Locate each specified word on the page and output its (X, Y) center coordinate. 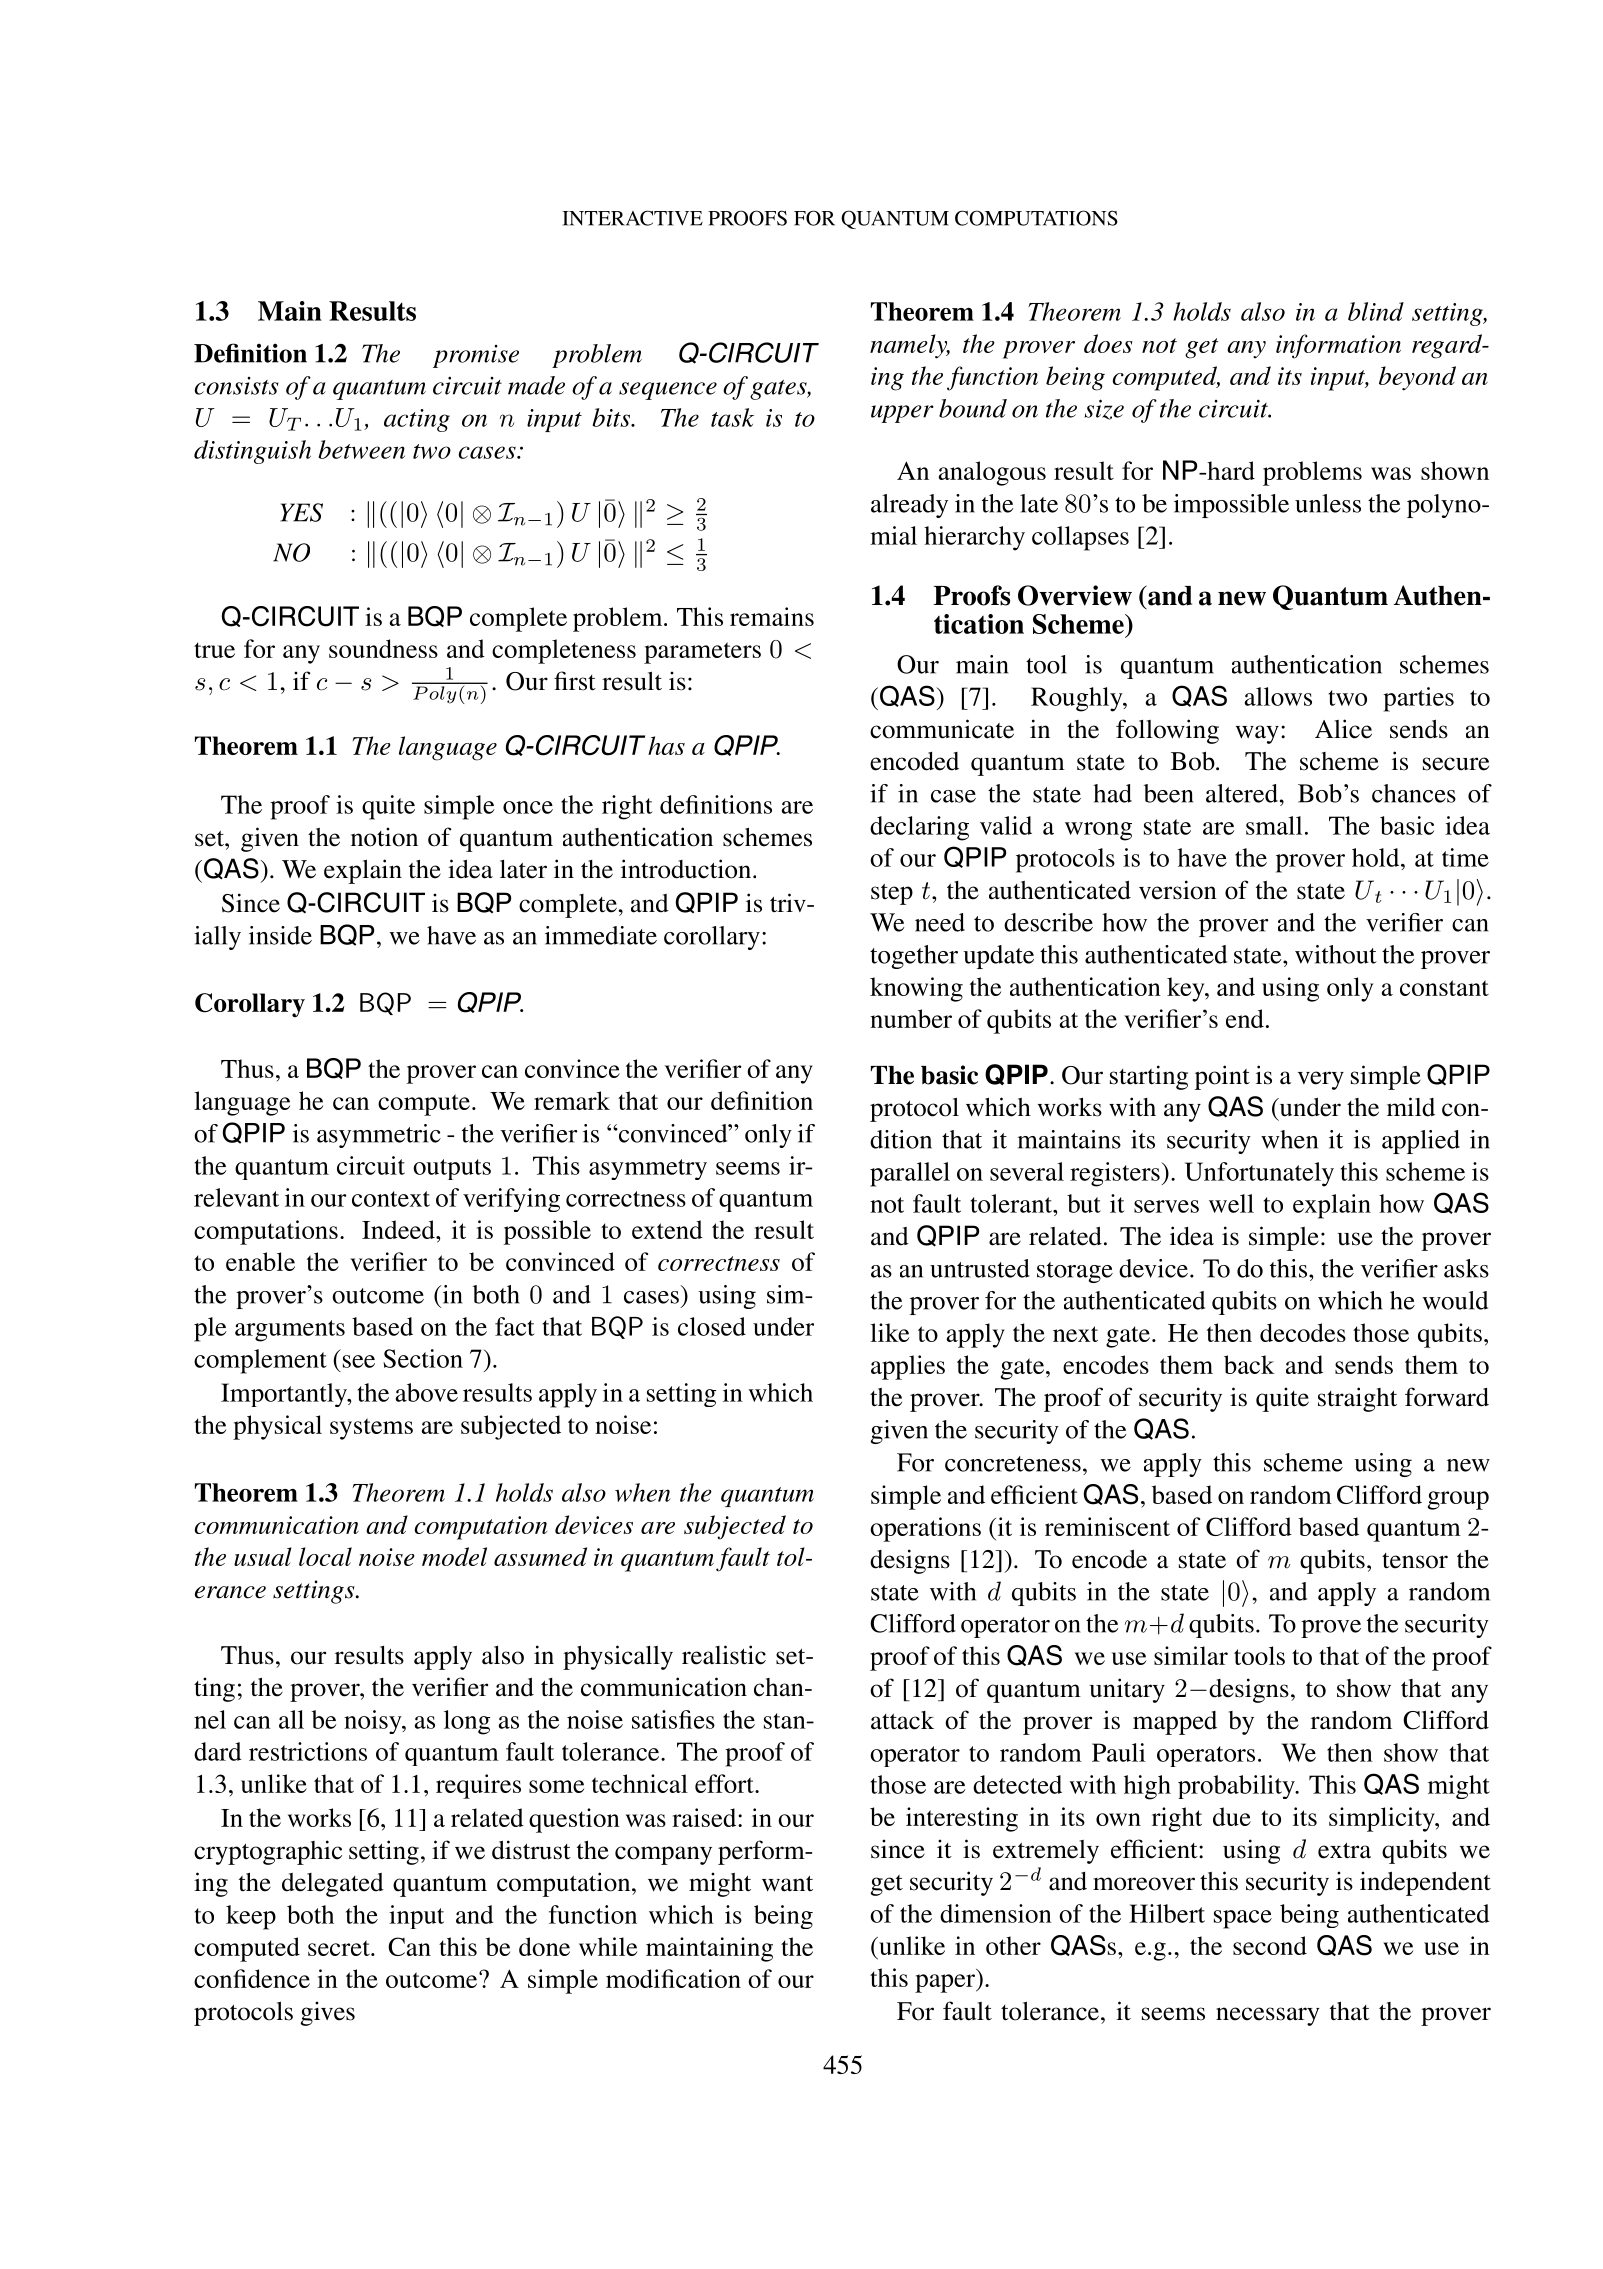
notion (384, 837)
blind (1376, 311)
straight (1357, 1399)
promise (476, 356)
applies (908, 1367)
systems (371, 1429)
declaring (919, 828)
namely (910, 346)
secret (340, 1948)
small (1274, 825)
